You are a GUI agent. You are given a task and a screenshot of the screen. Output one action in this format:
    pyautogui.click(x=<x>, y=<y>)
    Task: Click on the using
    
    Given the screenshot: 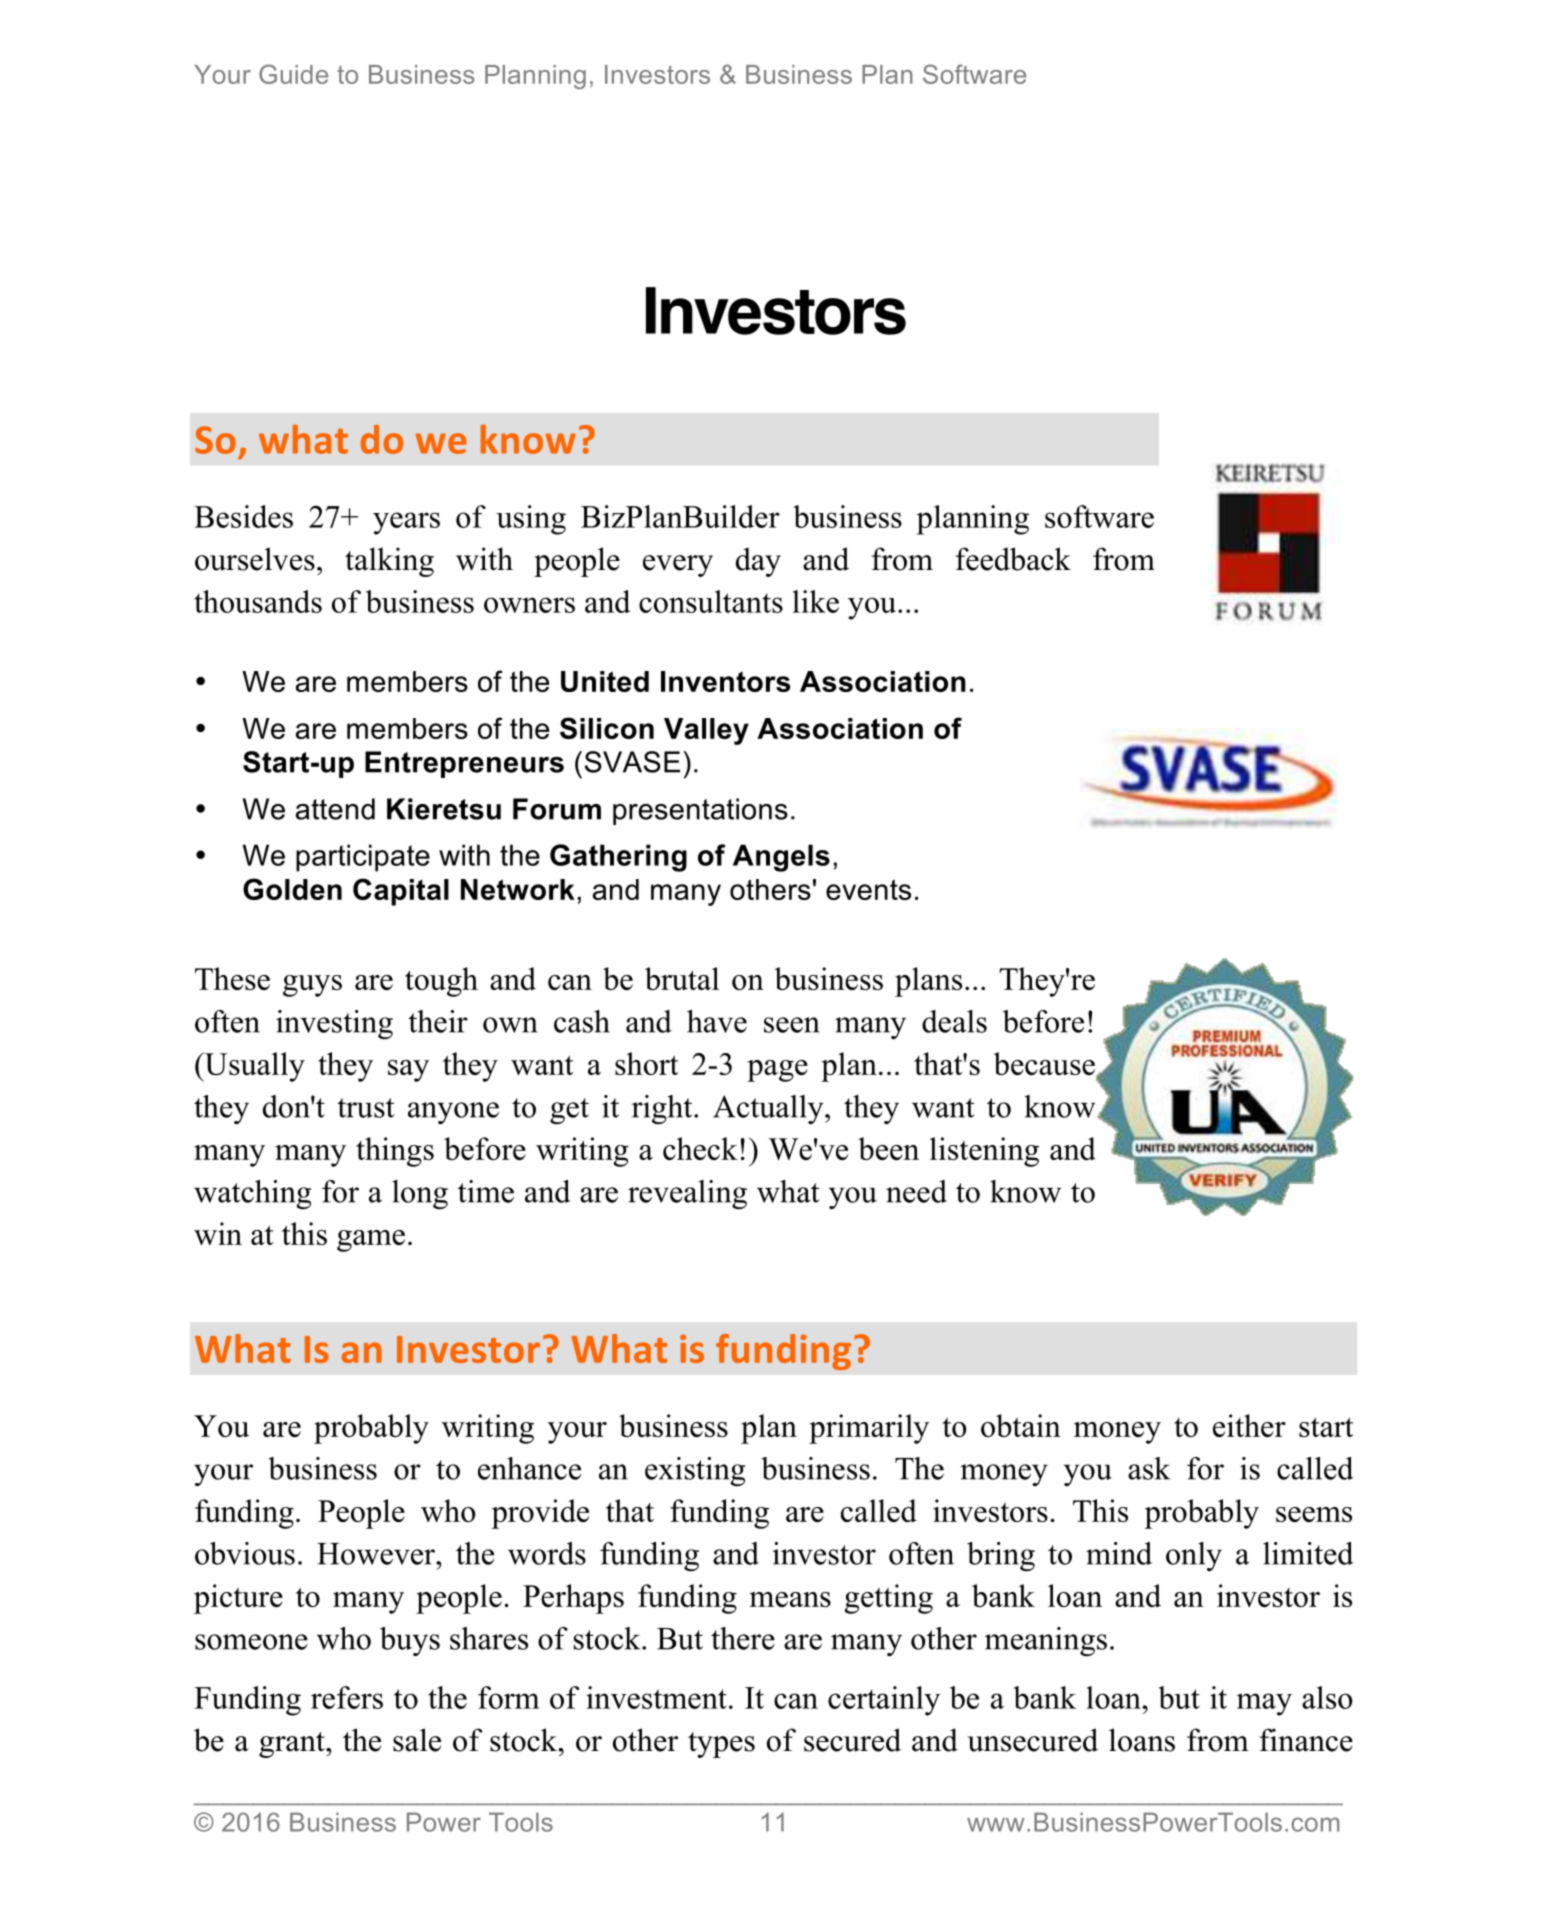 What is the action you would take?
    pyautogui.click(x=531, y=520)
